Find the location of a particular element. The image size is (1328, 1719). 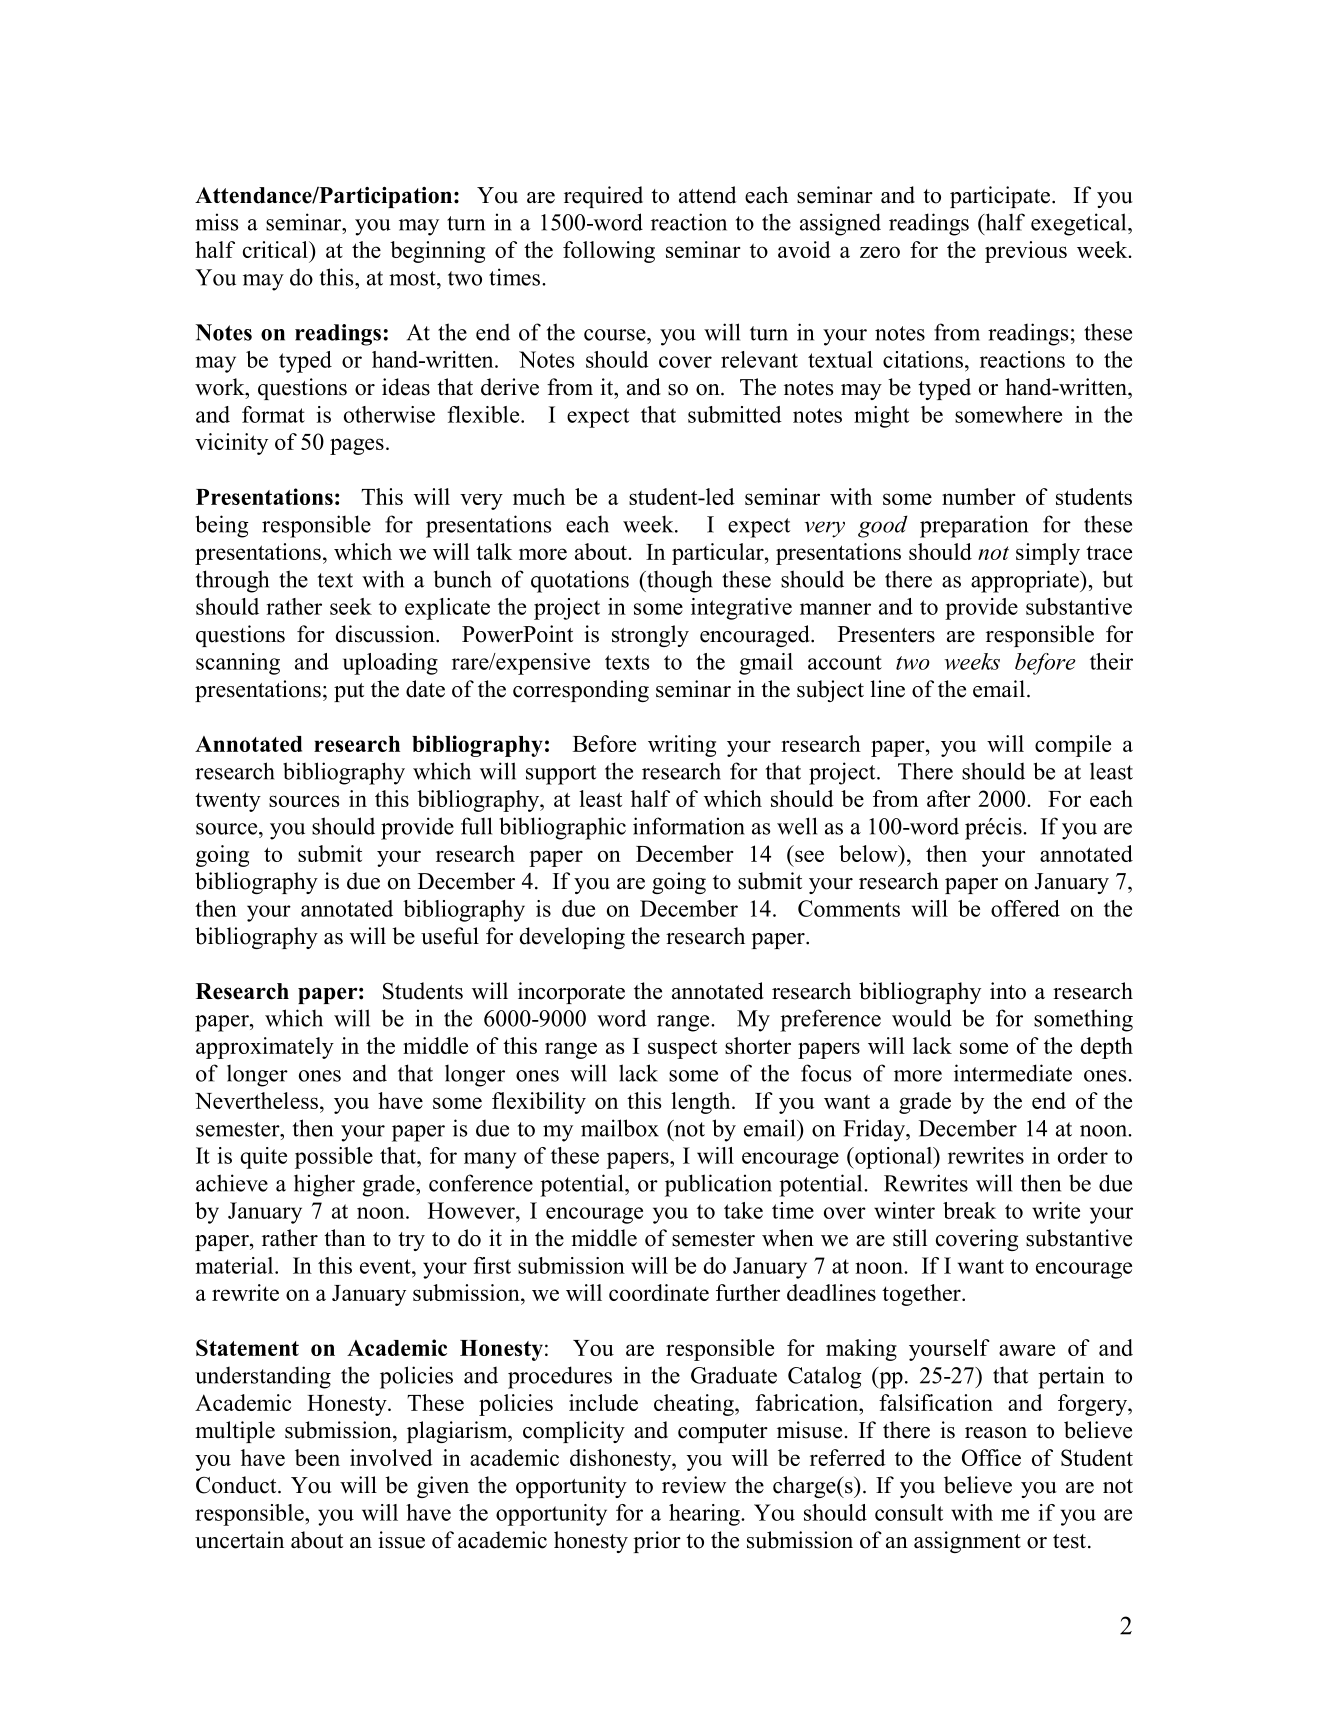

twenty is located at coordinates (228, 802).
